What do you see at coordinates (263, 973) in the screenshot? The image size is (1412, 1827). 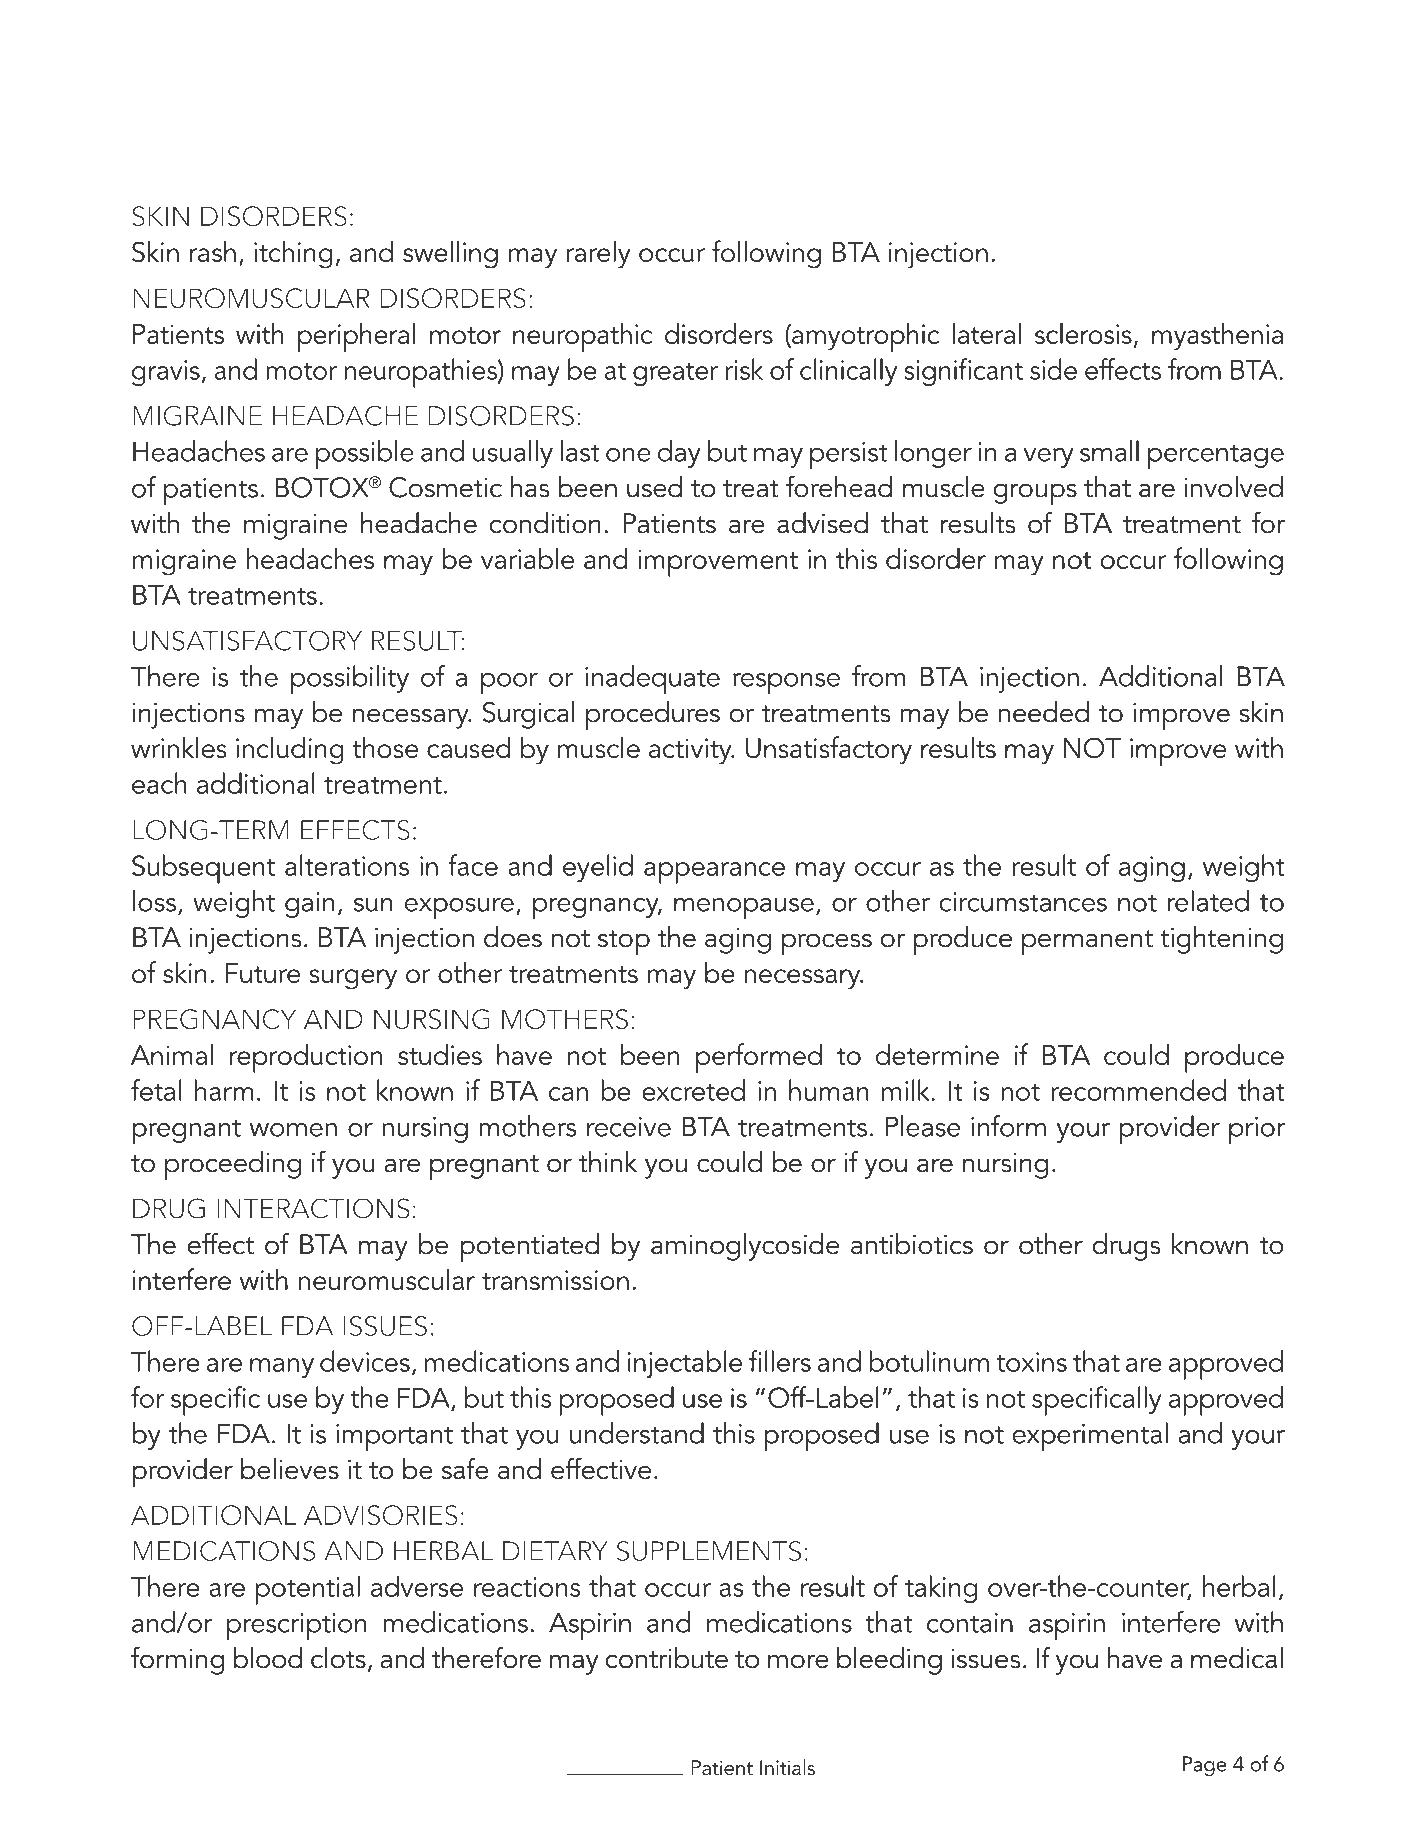 I see `Future` at bounding box center [263, 973].
